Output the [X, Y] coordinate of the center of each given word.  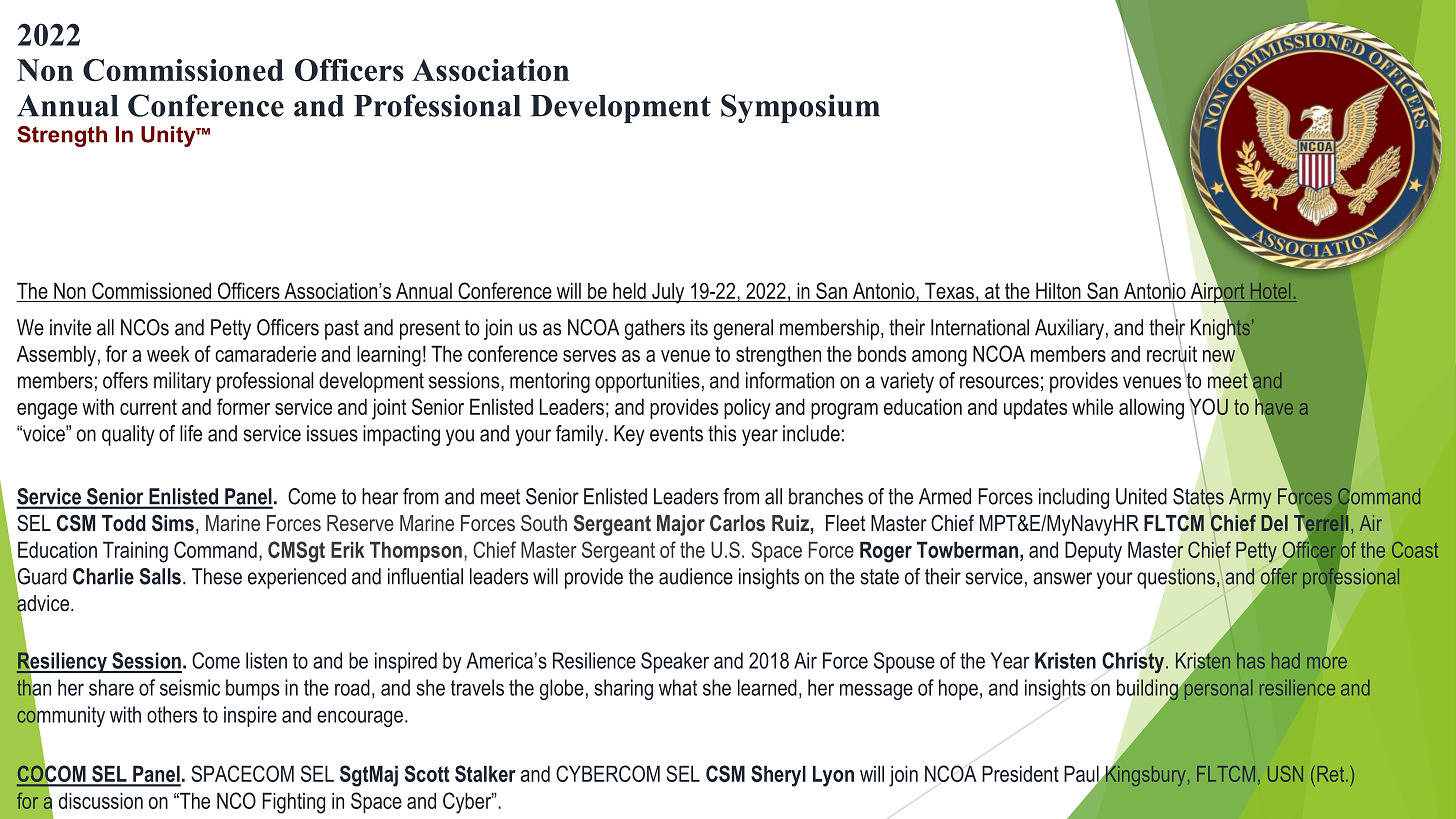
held [629, 291]
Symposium [800, 108]
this [722, 433]
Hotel [1270, 291]
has [1251, 661]
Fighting [294, 803]
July [668, 293]
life [191, 433]
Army [1250, 498]
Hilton [1058, 291]
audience [696, 576]
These [217, 576]
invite [70, 327]
